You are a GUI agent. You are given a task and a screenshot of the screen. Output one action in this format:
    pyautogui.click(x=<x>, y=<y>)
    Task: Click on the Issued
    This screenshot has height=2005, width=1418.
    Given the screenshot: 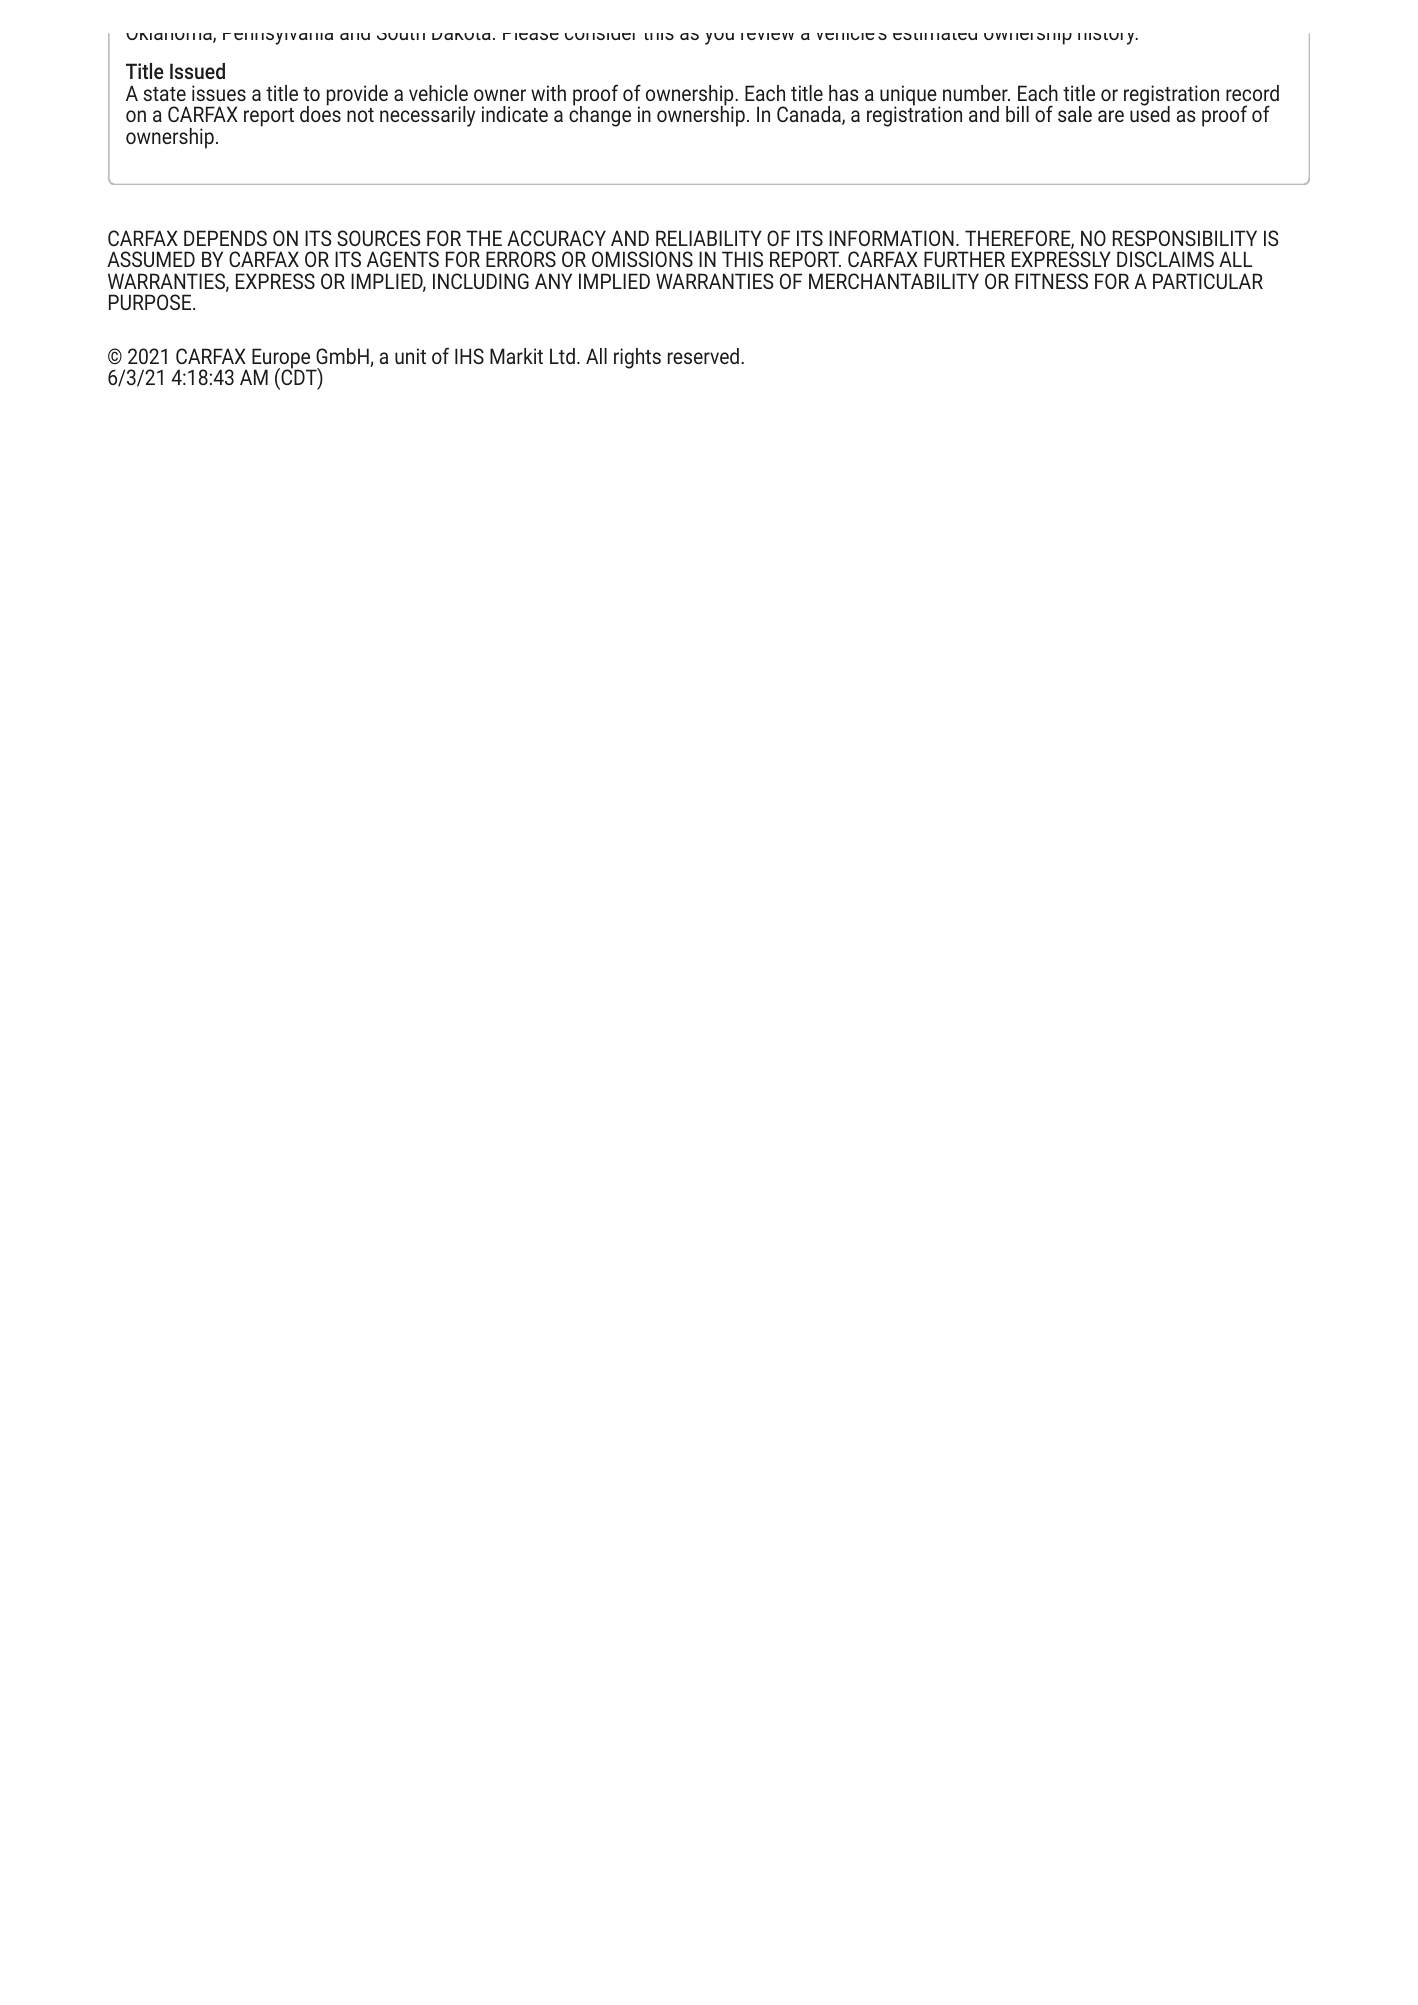 What is the action you would take?
    pyautogui.click(x=197, y=71)
